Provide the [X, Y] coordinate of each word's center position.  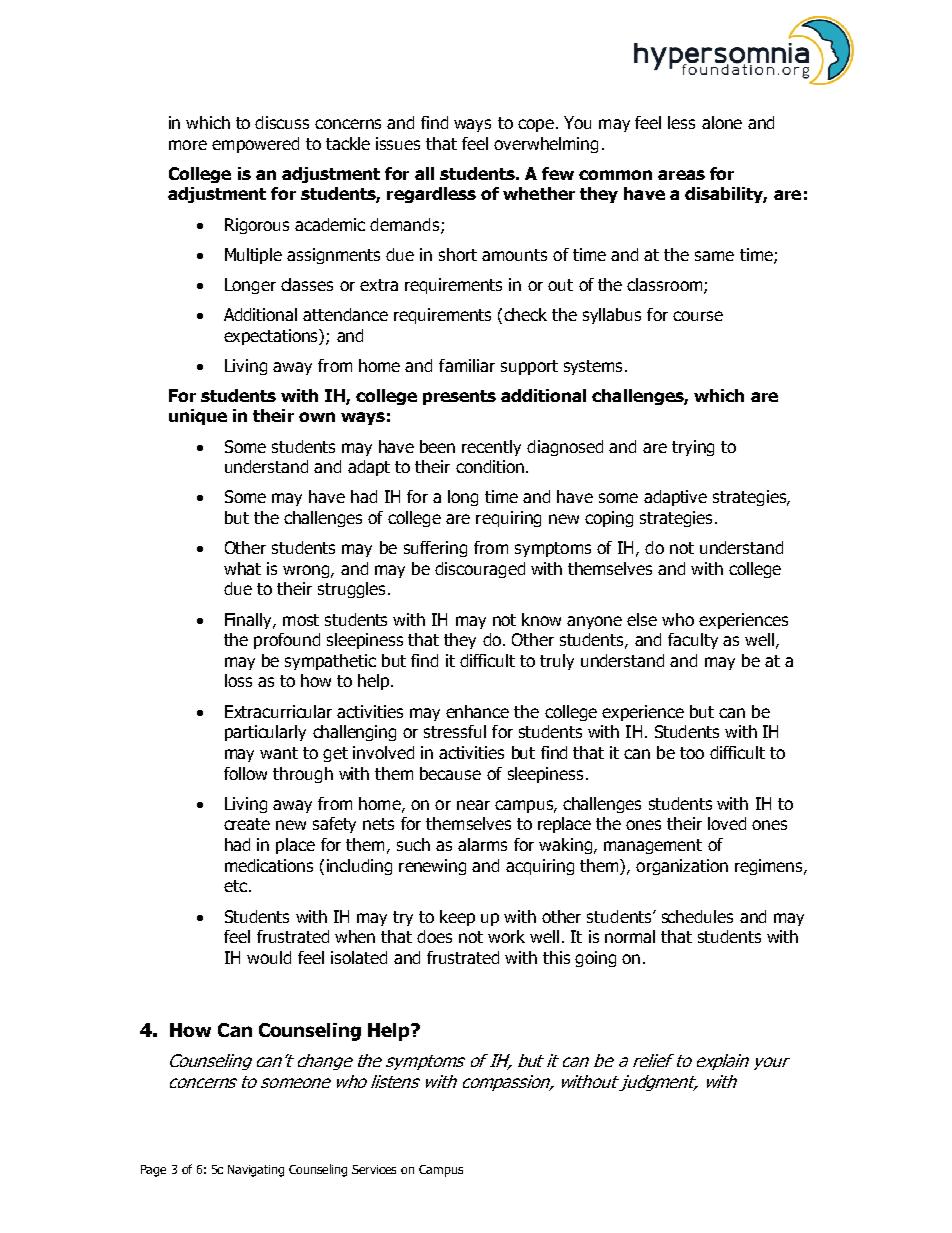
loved [727, 823]
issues [398, 143]
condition [490, 466]
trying [693, 448]
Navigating [256, 1171]
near [473, 805]
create [247, 824]
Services [374, 1169]
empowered [255, 145]
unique [198, 417]
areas [681, 175]
